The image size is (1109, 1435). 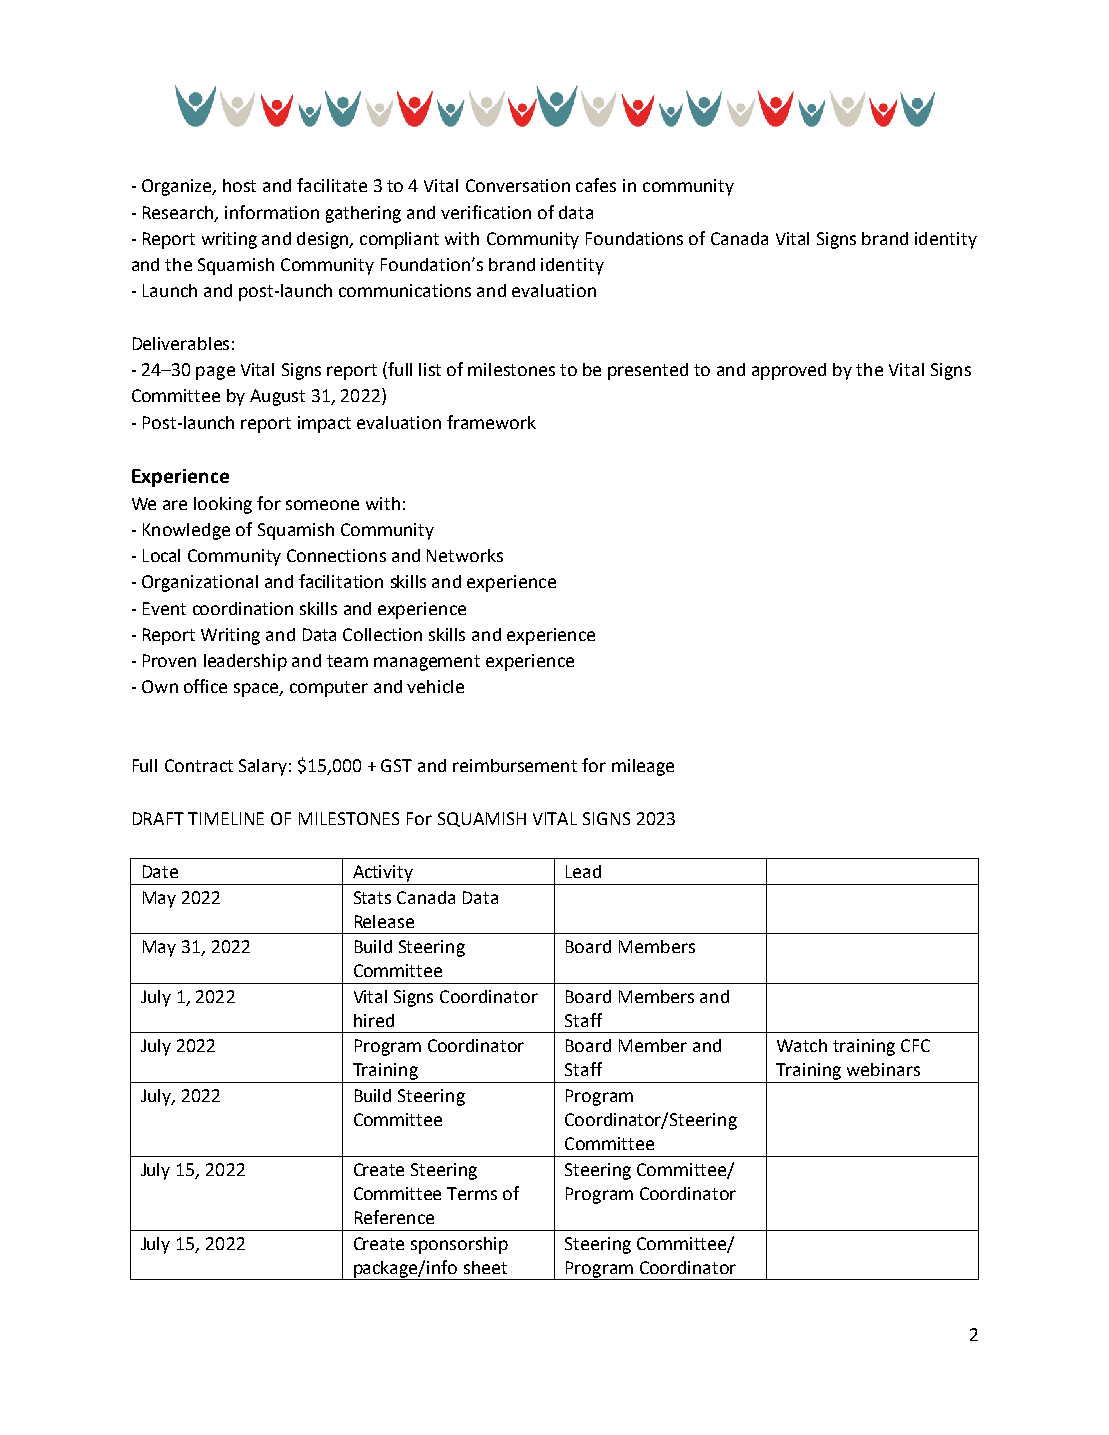 What do you see at coordinates (789, 371) in the screenshot?
I see `approved` at bounding box center [789, 371].
